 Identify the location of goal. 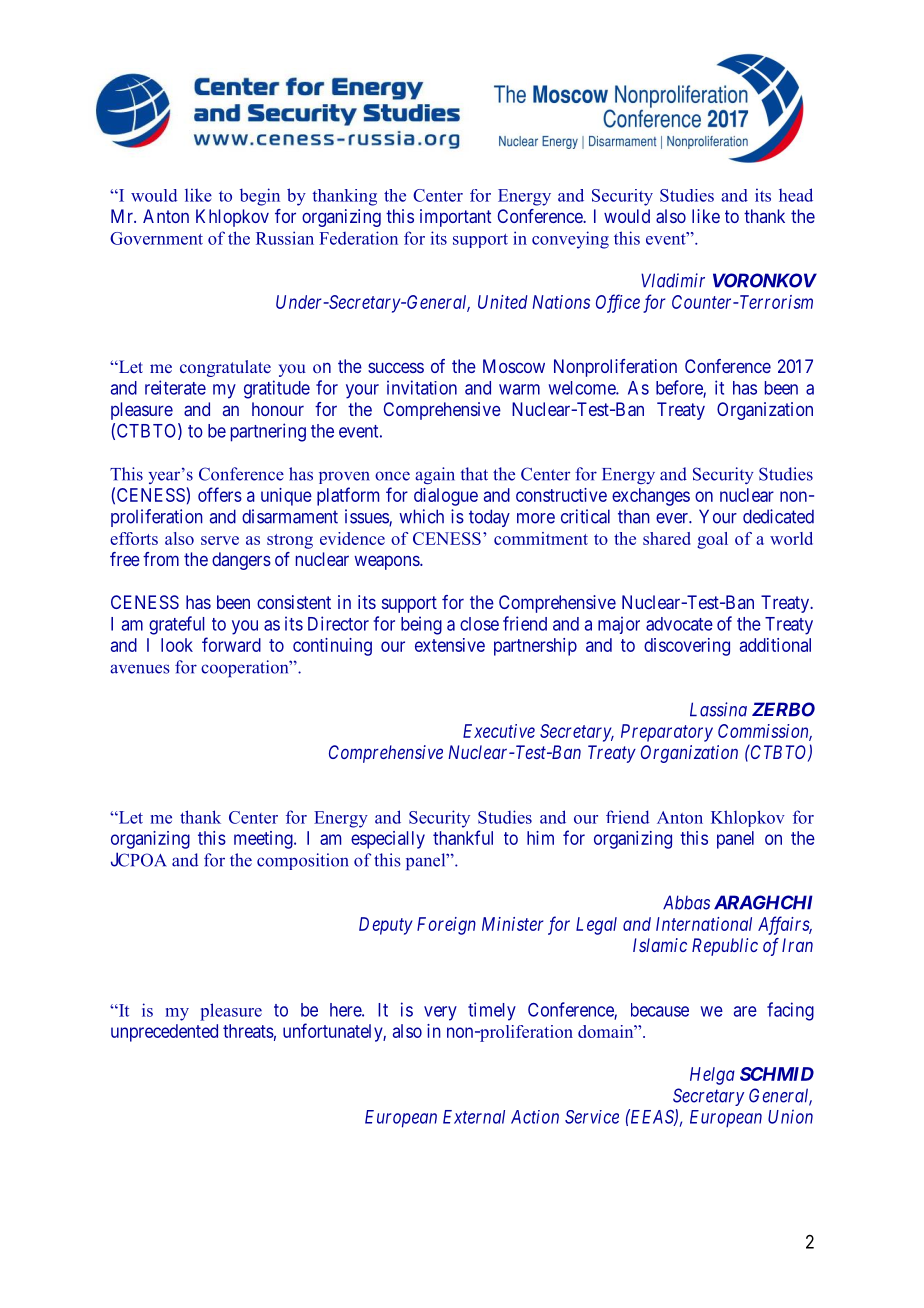
(712, 540).
